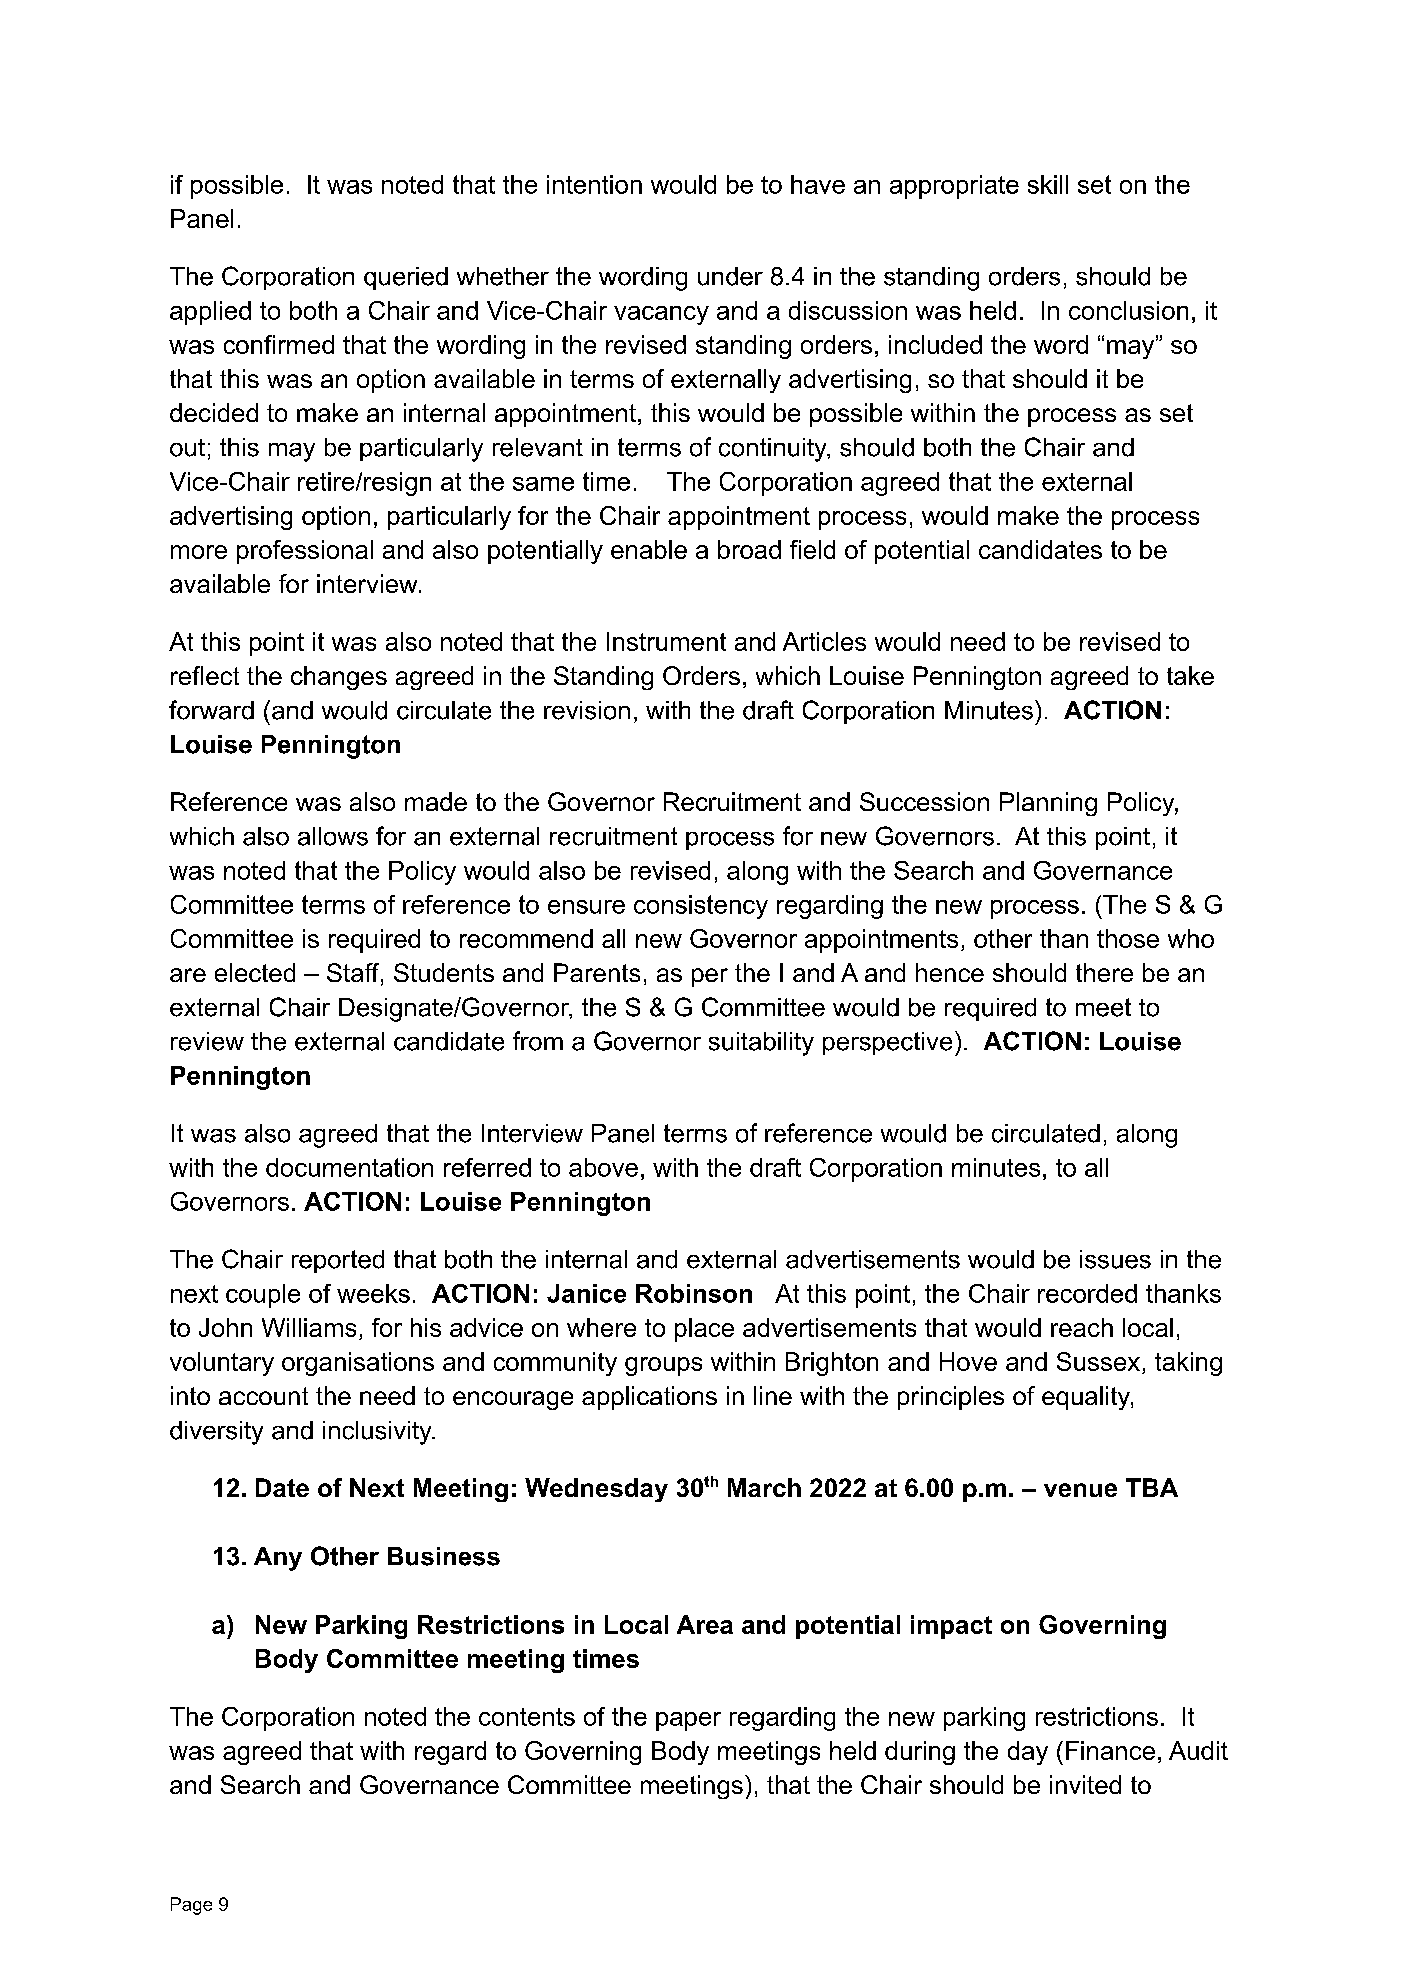 This screenshot has height=1979, width=1401. What do you see at coordinates (191, 1906) in the screenshot?
I see `Page` at bounding box center [191, 1906].
